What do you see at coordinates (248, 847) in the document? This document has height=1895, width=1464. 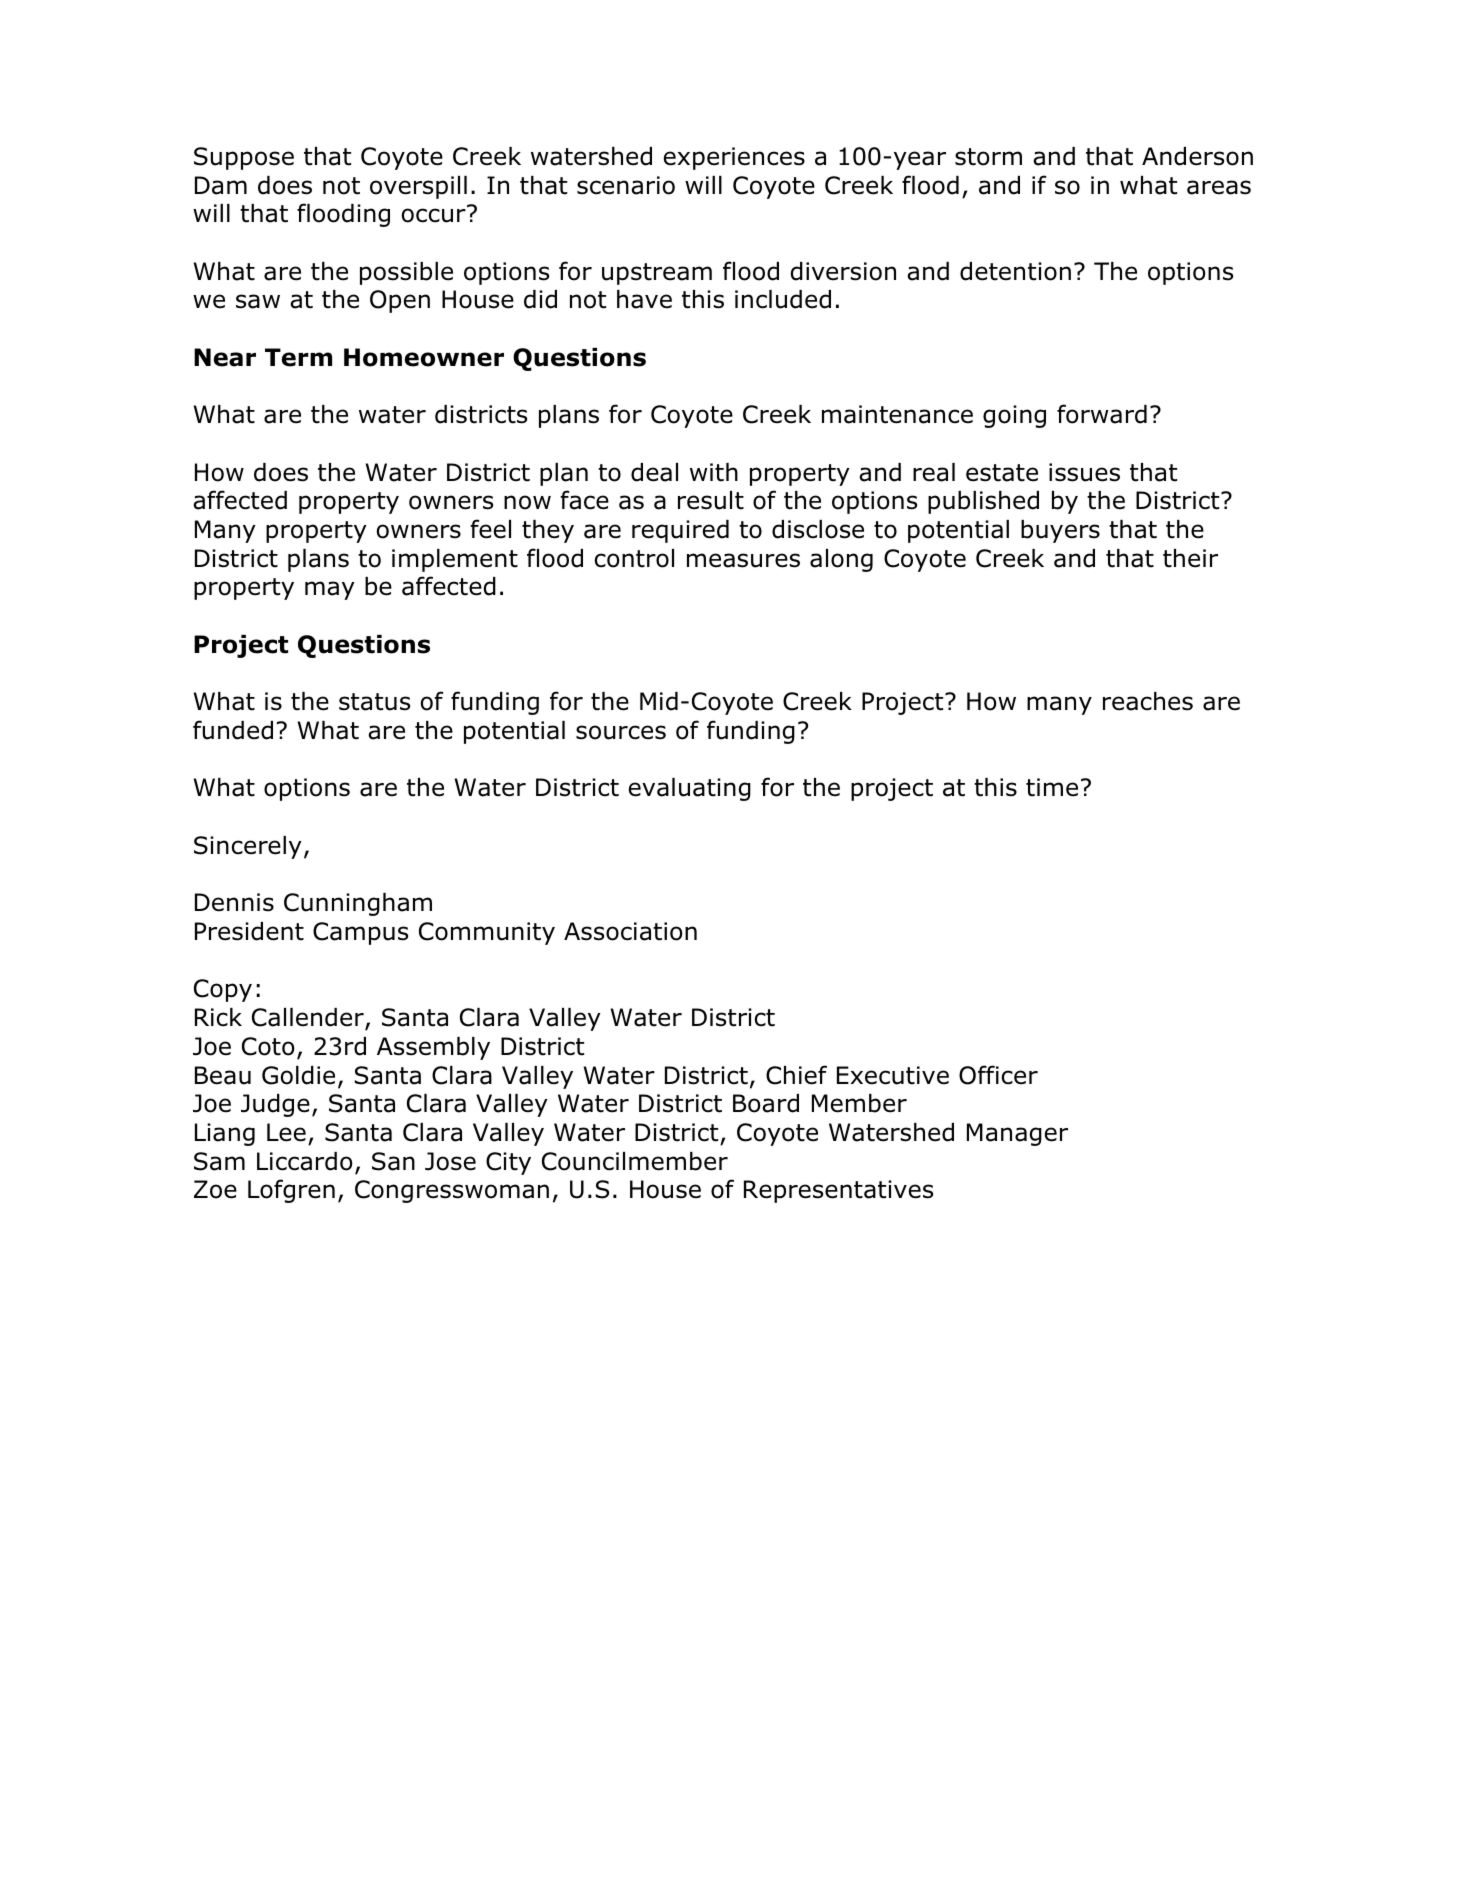 I see `Sincerely` at bounding box center [248, 847].
